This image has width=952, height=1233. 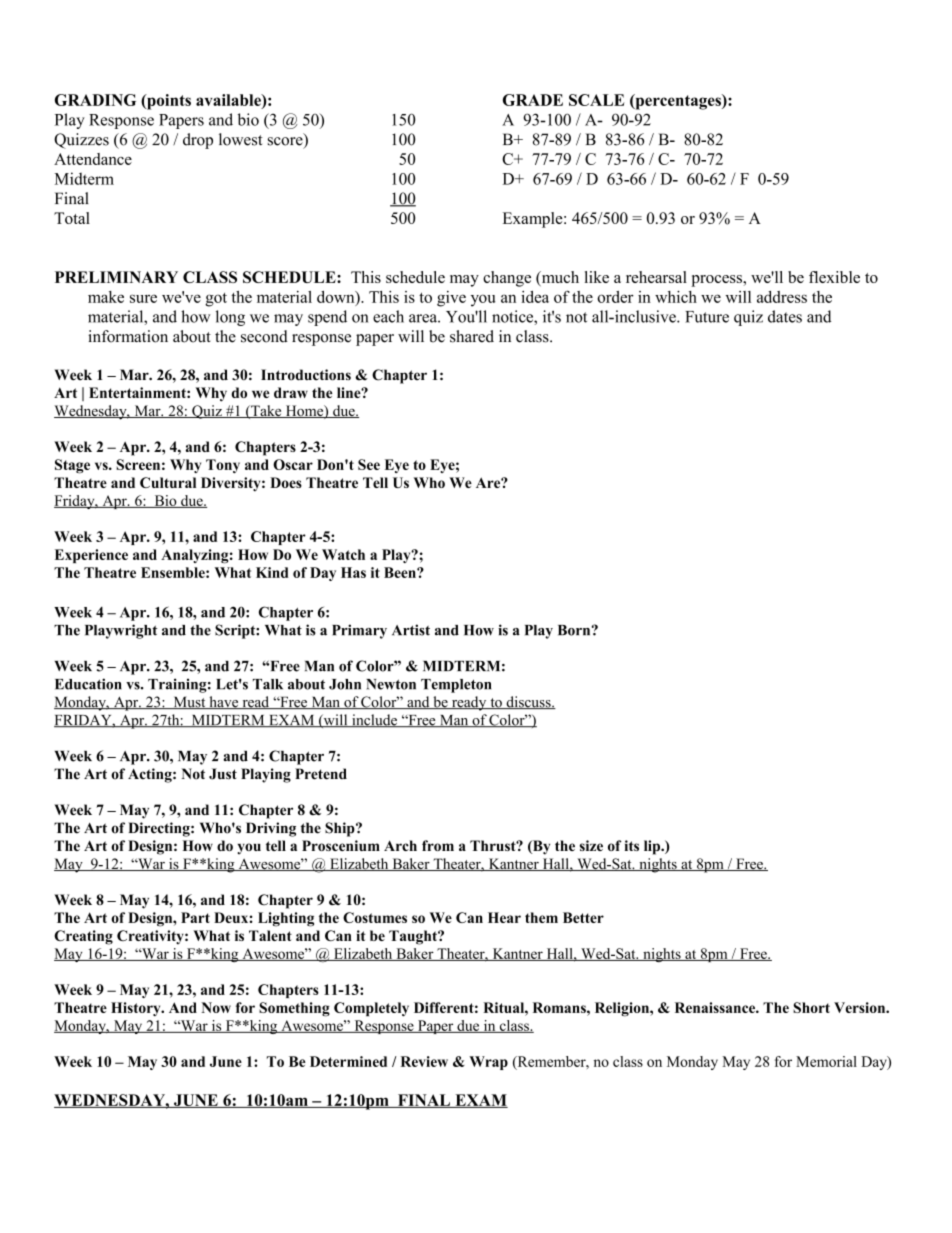 What do you see at coordinates (707, 317) in the image?
I see `Future` at bounding box center [707, 317].
